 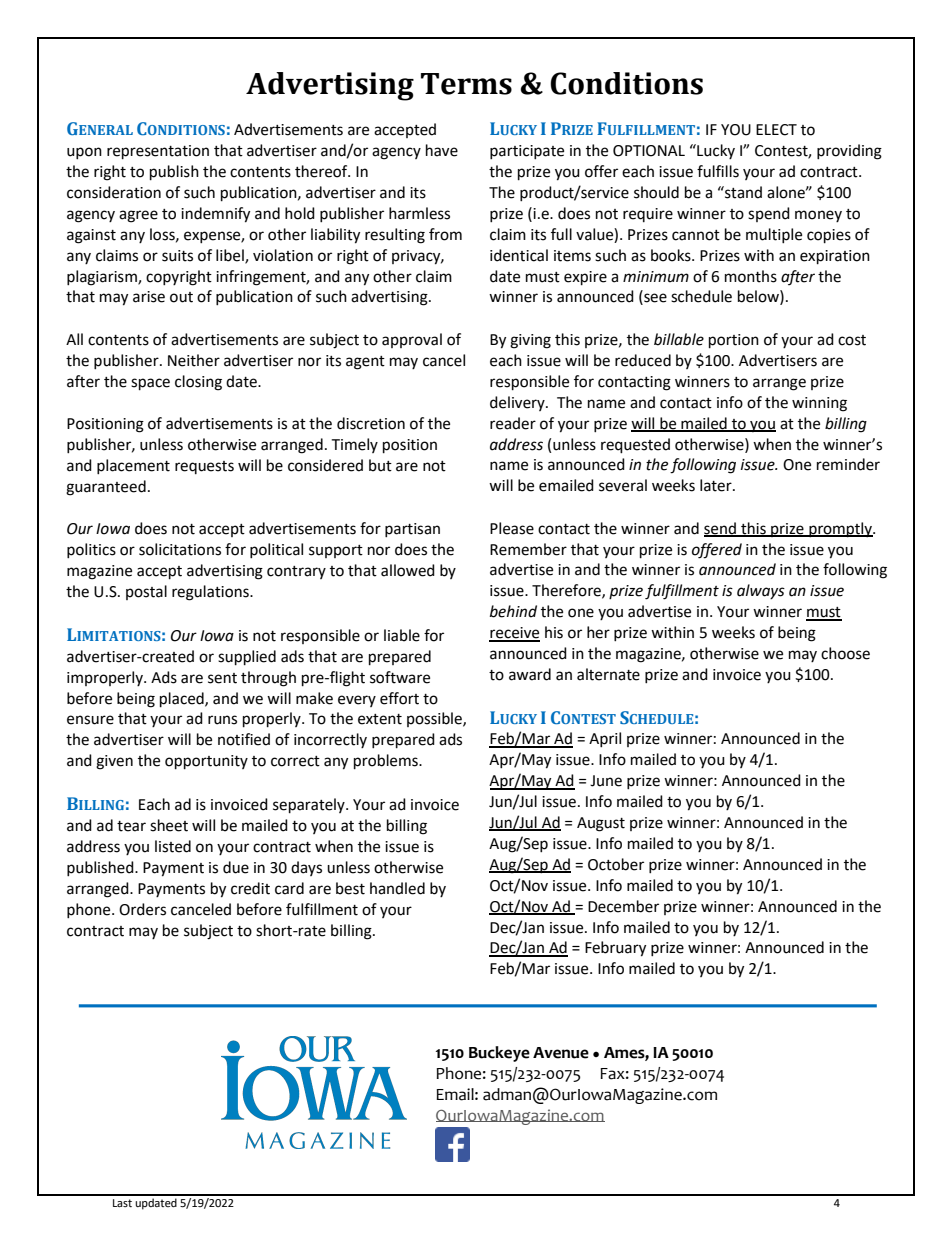 What do you see at coordinates (761, 591) in the image?
I see `always` at bounding box center [761, 591].
